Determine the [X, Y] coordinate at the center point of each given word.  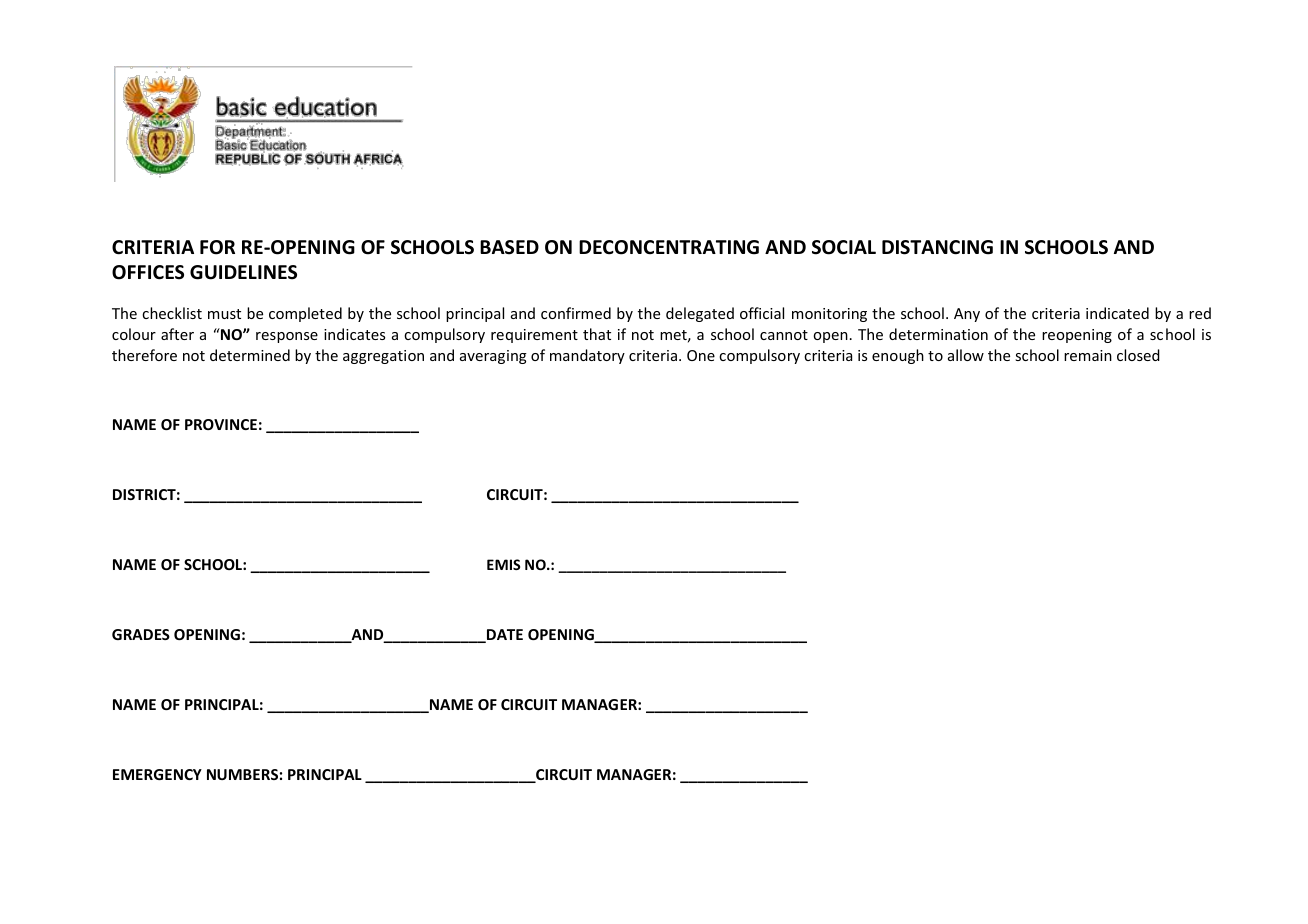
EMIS [503, 564]
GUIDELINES [243, 272]
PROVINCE [221, 424]
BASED [509, 247]
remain [1088, 355]
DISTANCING [937, 247]
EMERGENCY [157, 774]
